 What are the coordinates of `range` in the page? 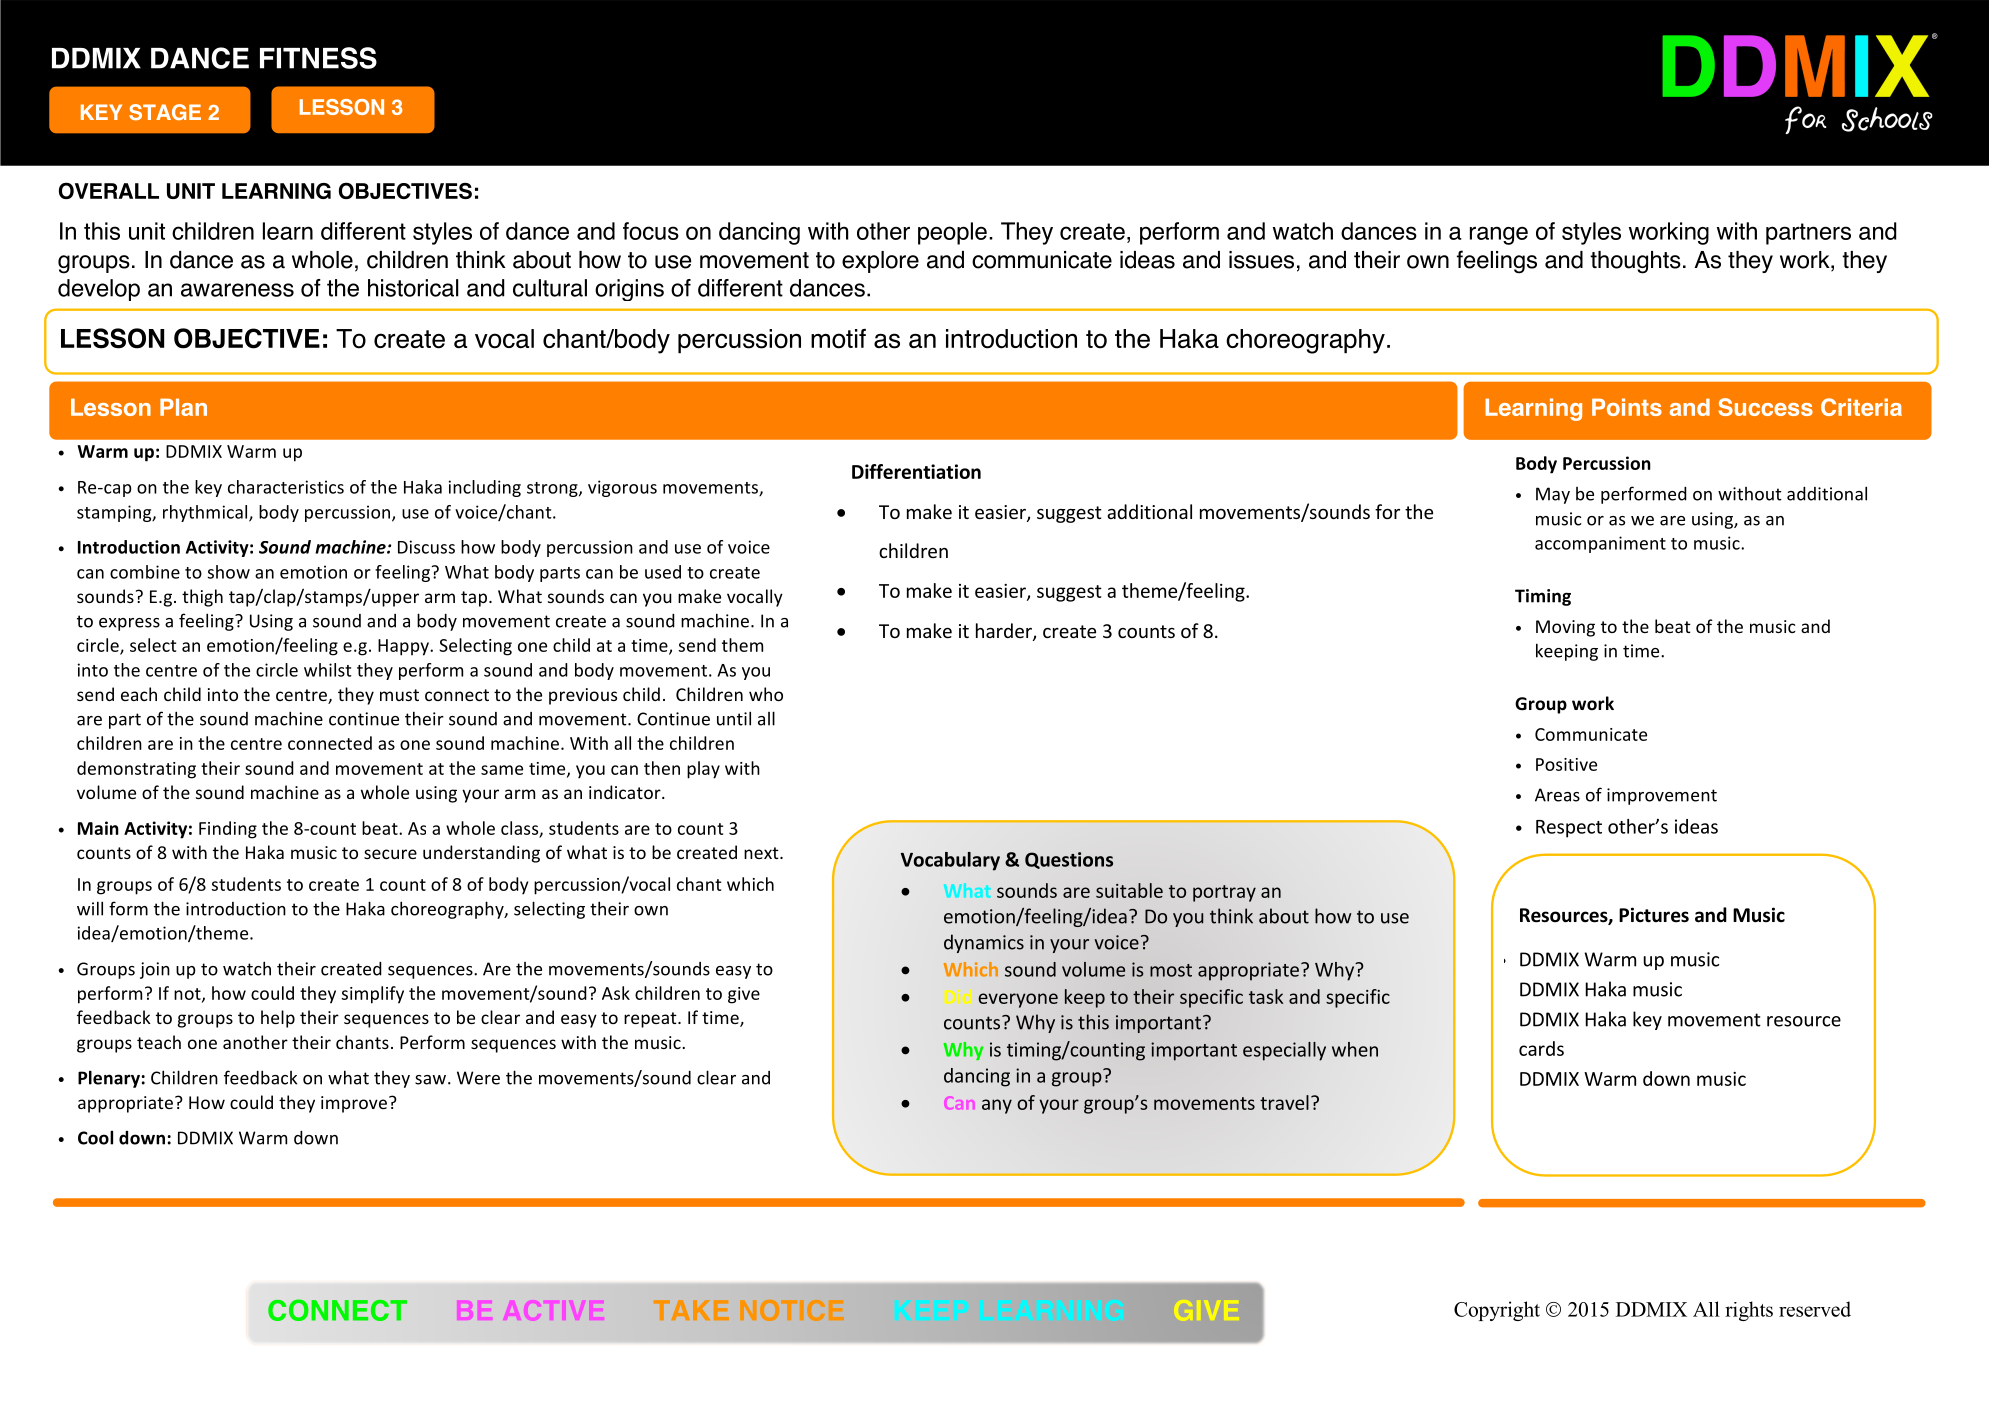 It's located at (1499, 235).
